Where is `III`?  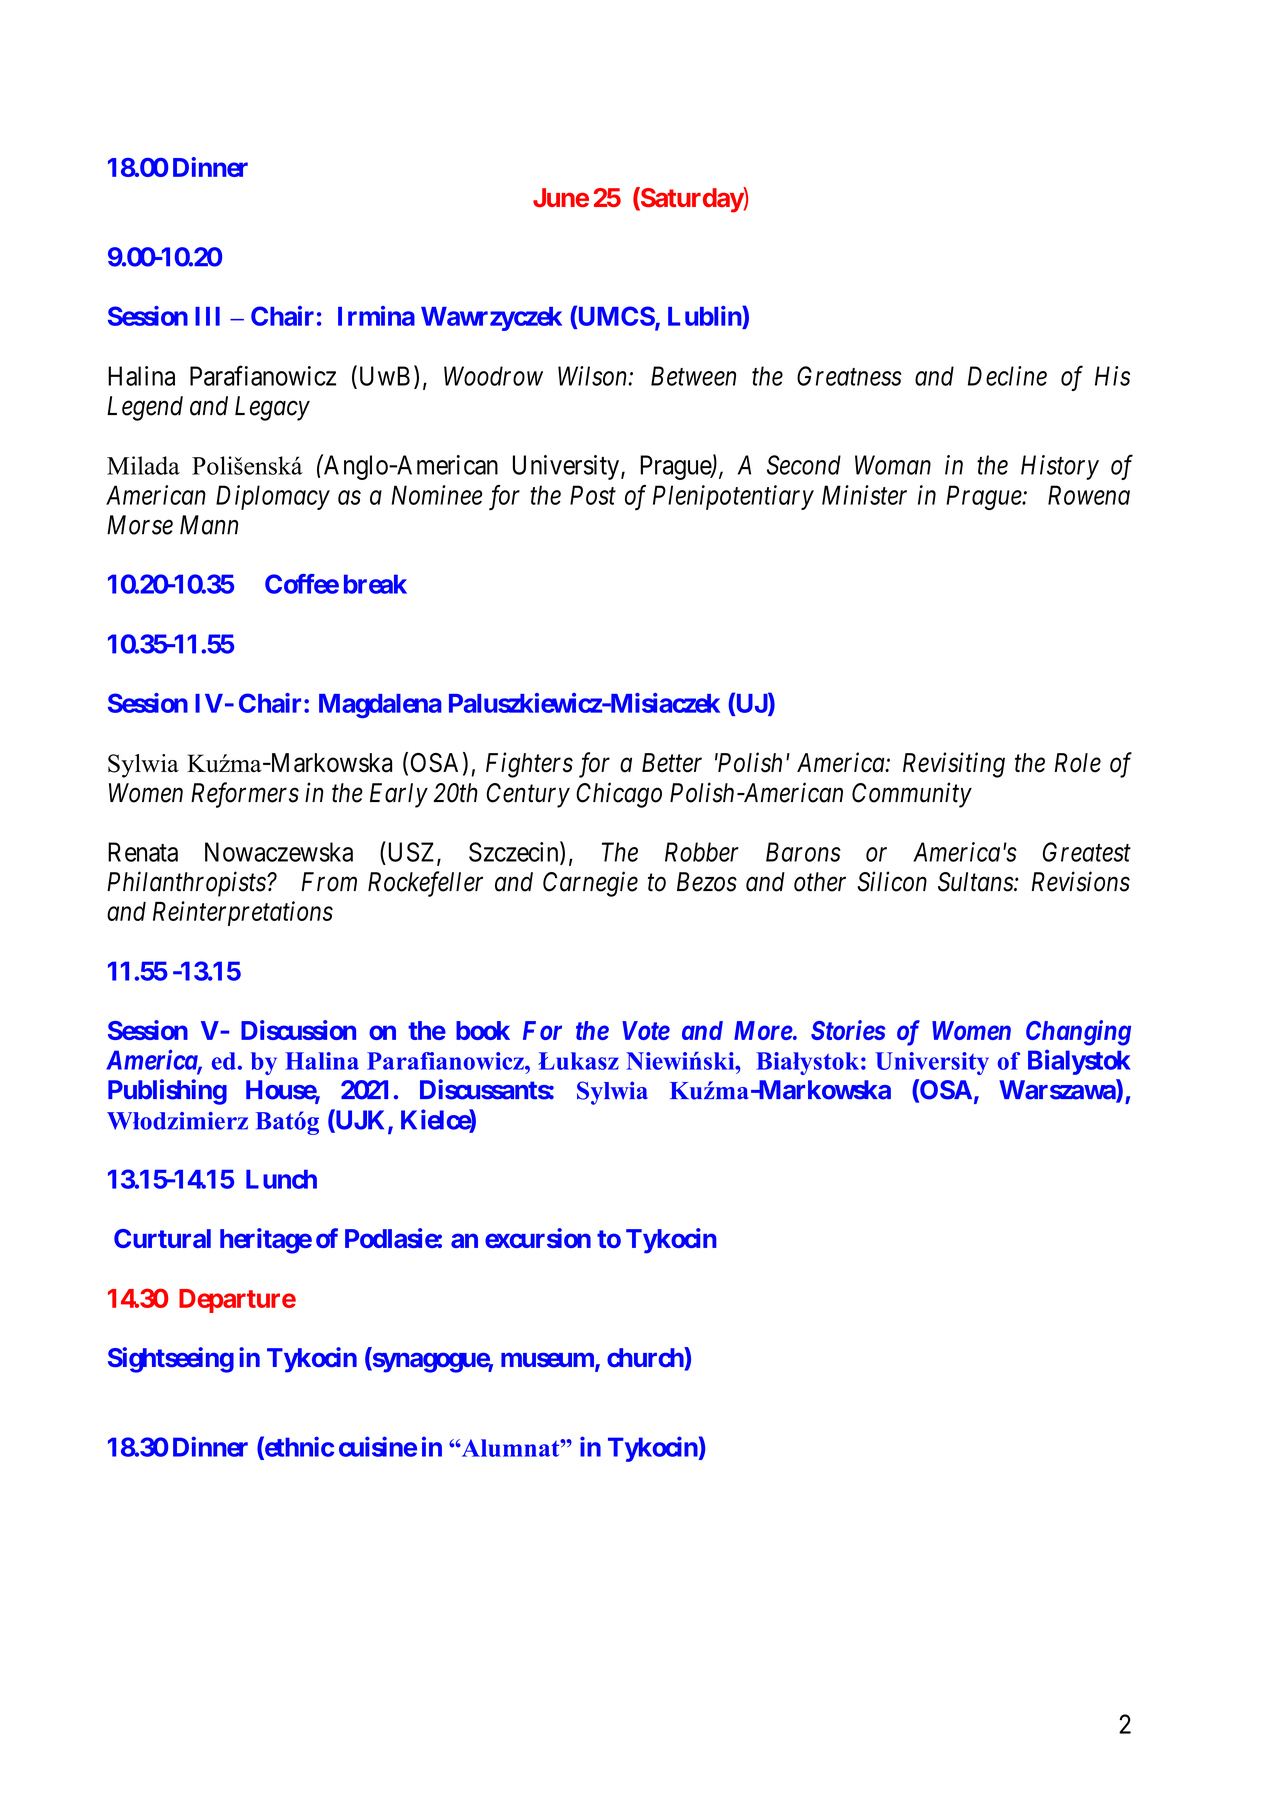
III is located at coordinates (207, 316).
